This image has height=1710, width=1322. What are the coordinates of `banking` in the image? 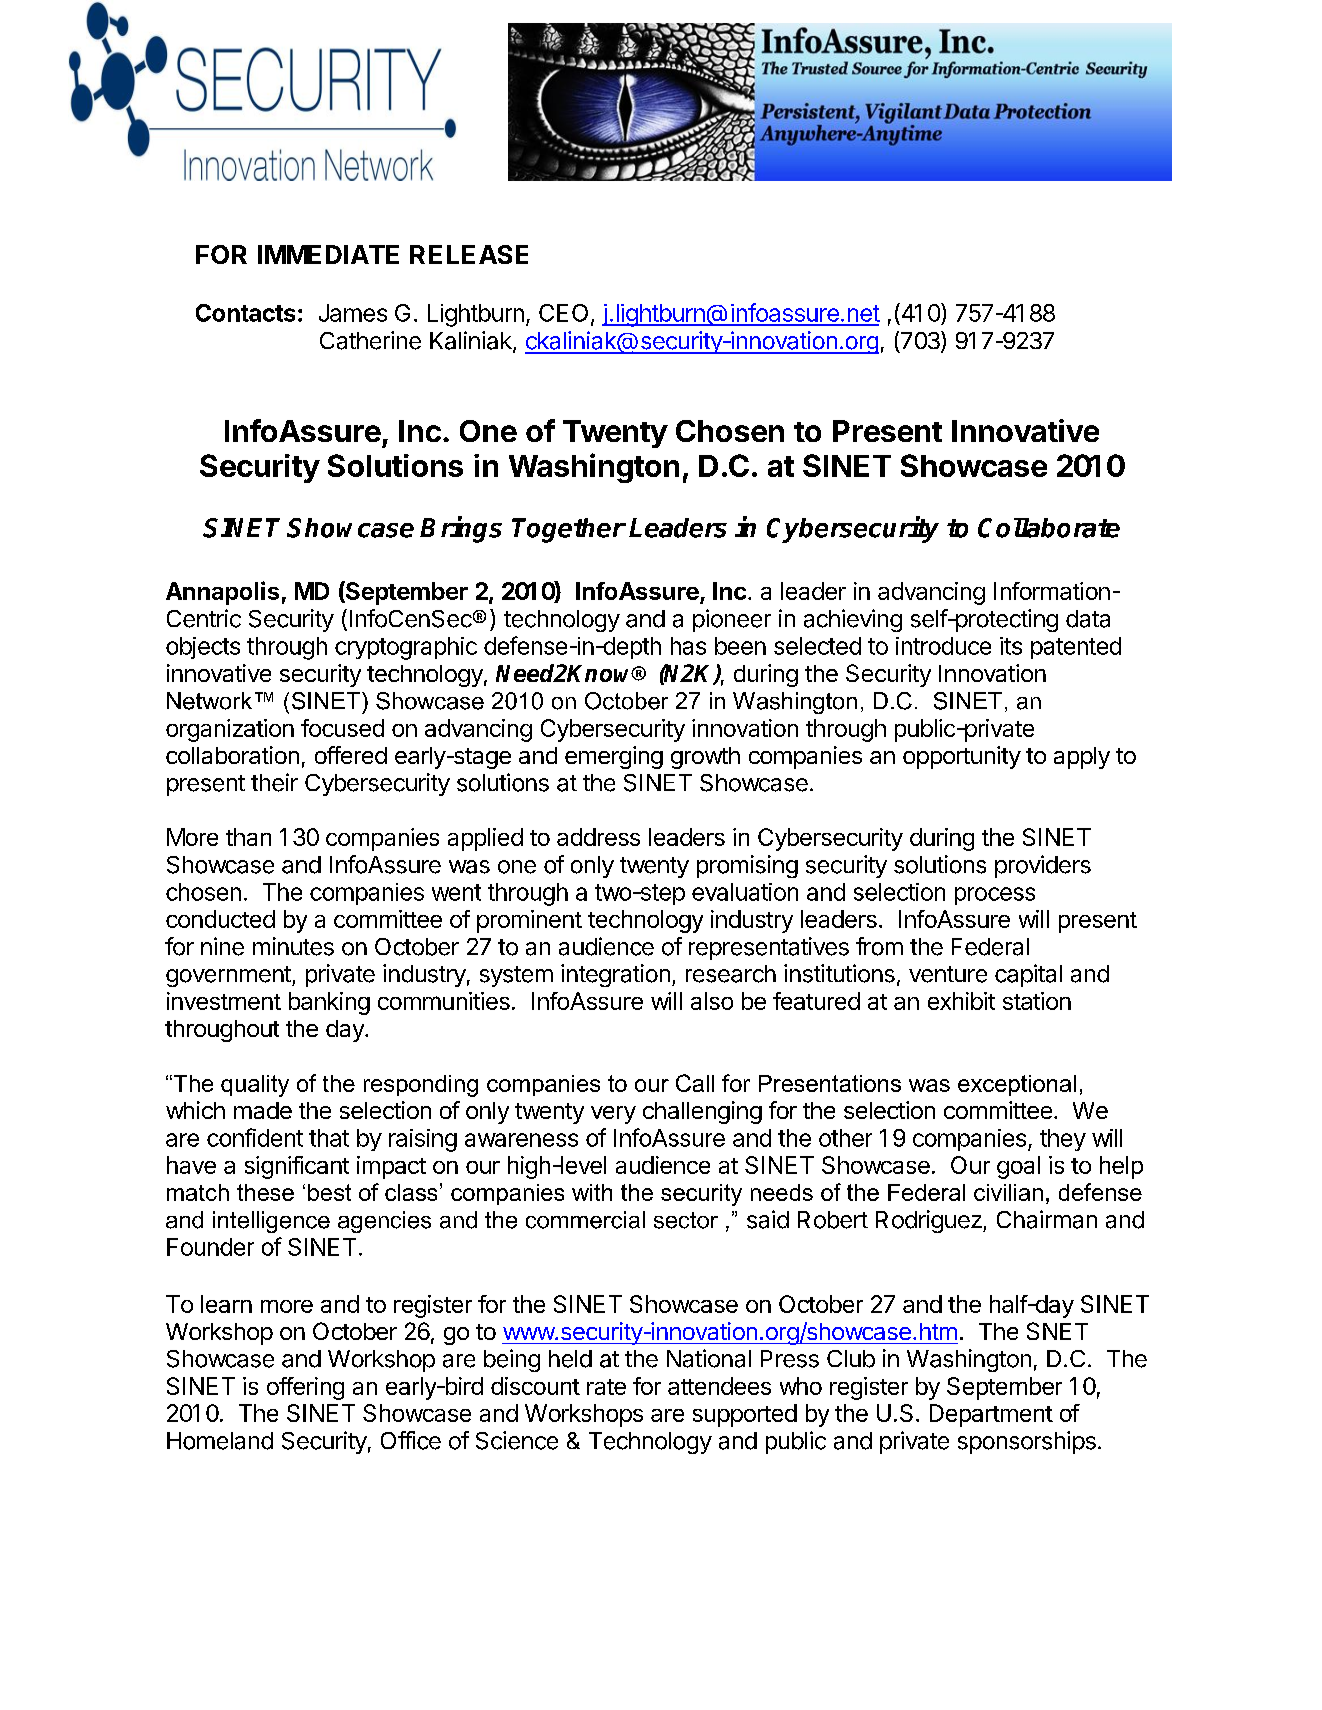 It's located at (329, 1003).
